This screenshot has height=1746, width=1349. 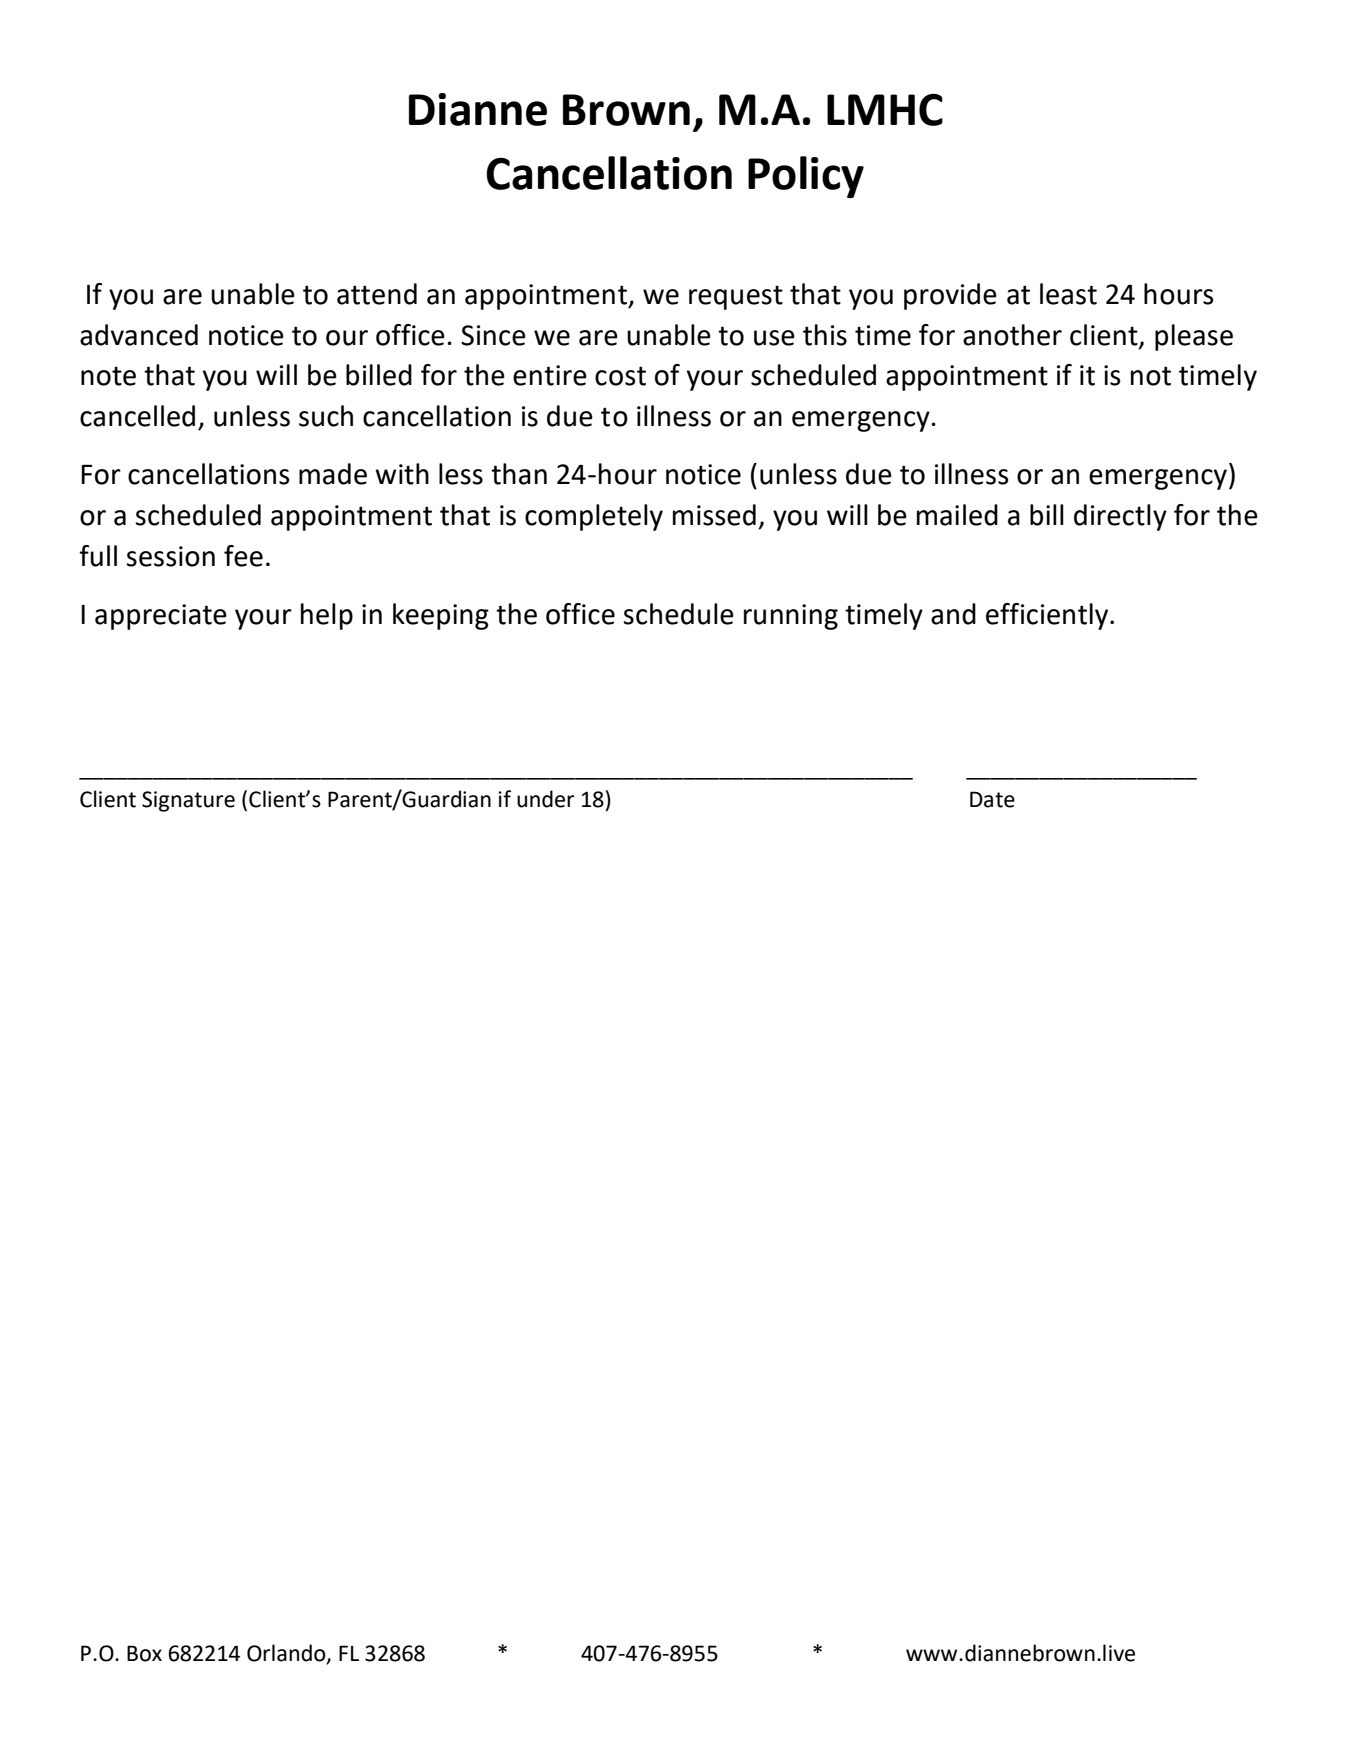 I want to click on Box, so click(x=144, y=1653).
